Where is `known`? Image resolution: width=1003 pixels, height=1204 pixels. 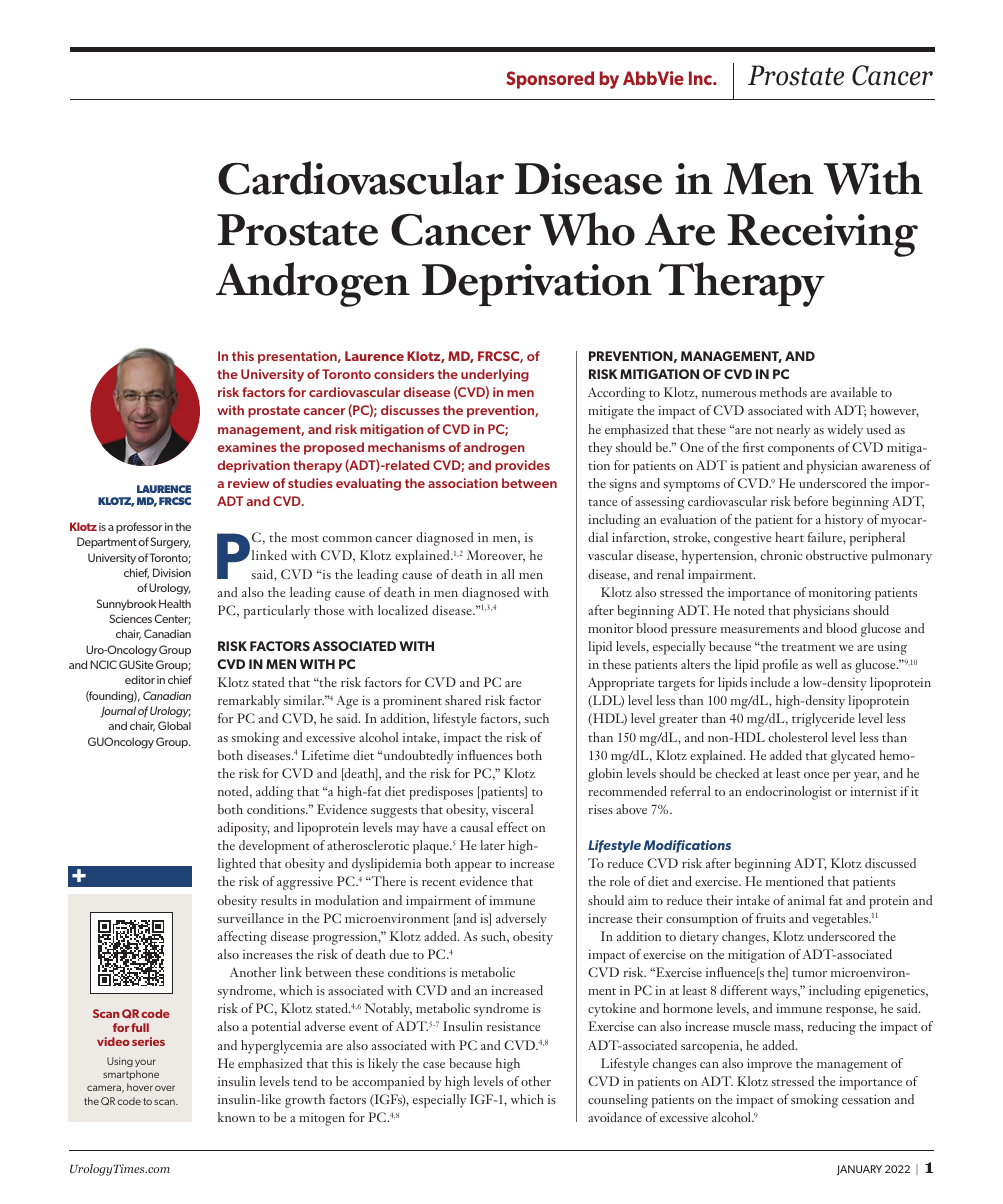
known is located at coordinates (236, 1117).
